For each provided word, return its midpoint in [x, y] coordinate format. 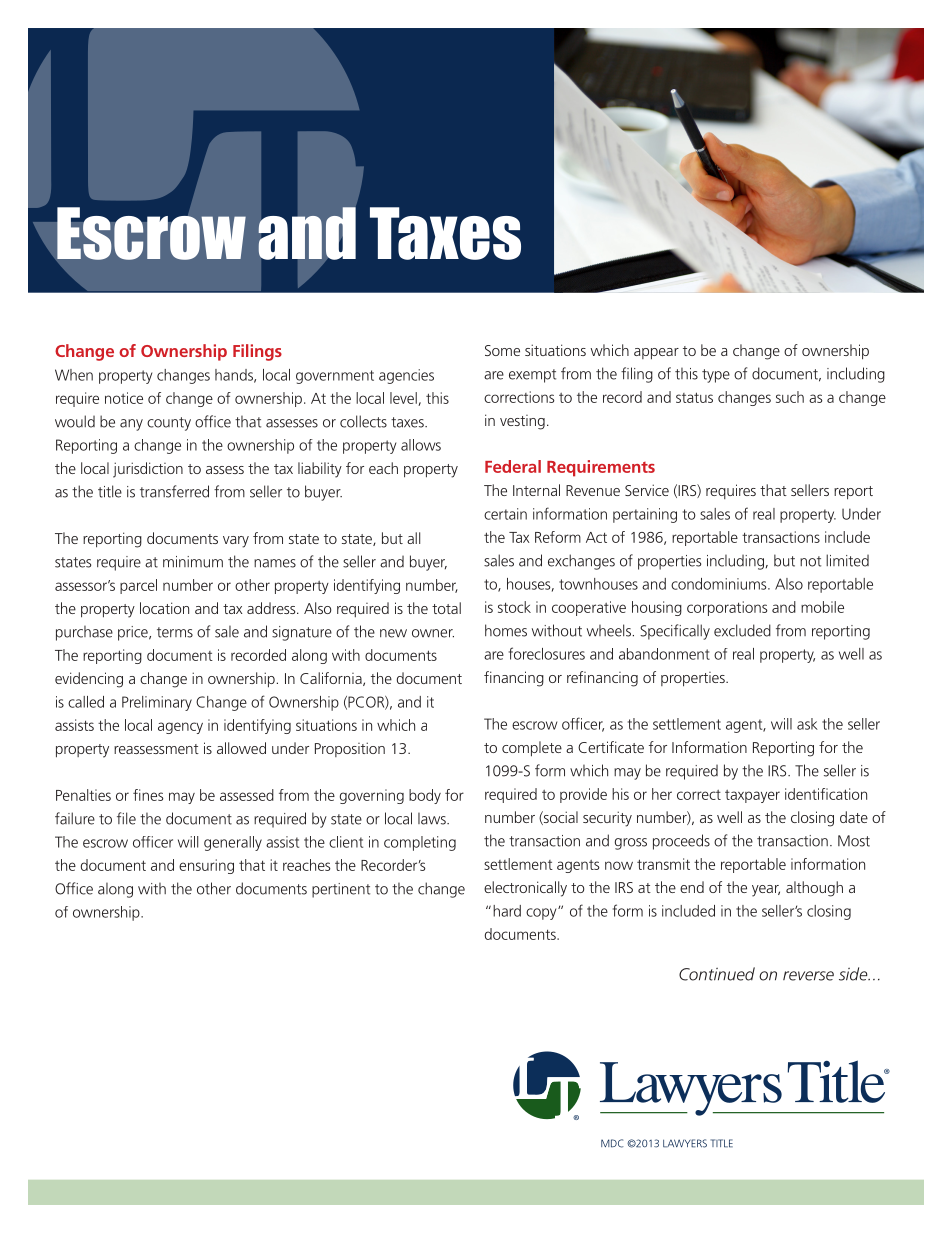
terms [175, 632]
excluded [742, 630]
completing [420, 843]
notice [124, 398]
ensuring [206, 866]
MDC [612, 1143]
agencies [406, 376]
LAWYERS [685, 1143]
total [446, 608]
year [766, 891]
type [716, 376]
